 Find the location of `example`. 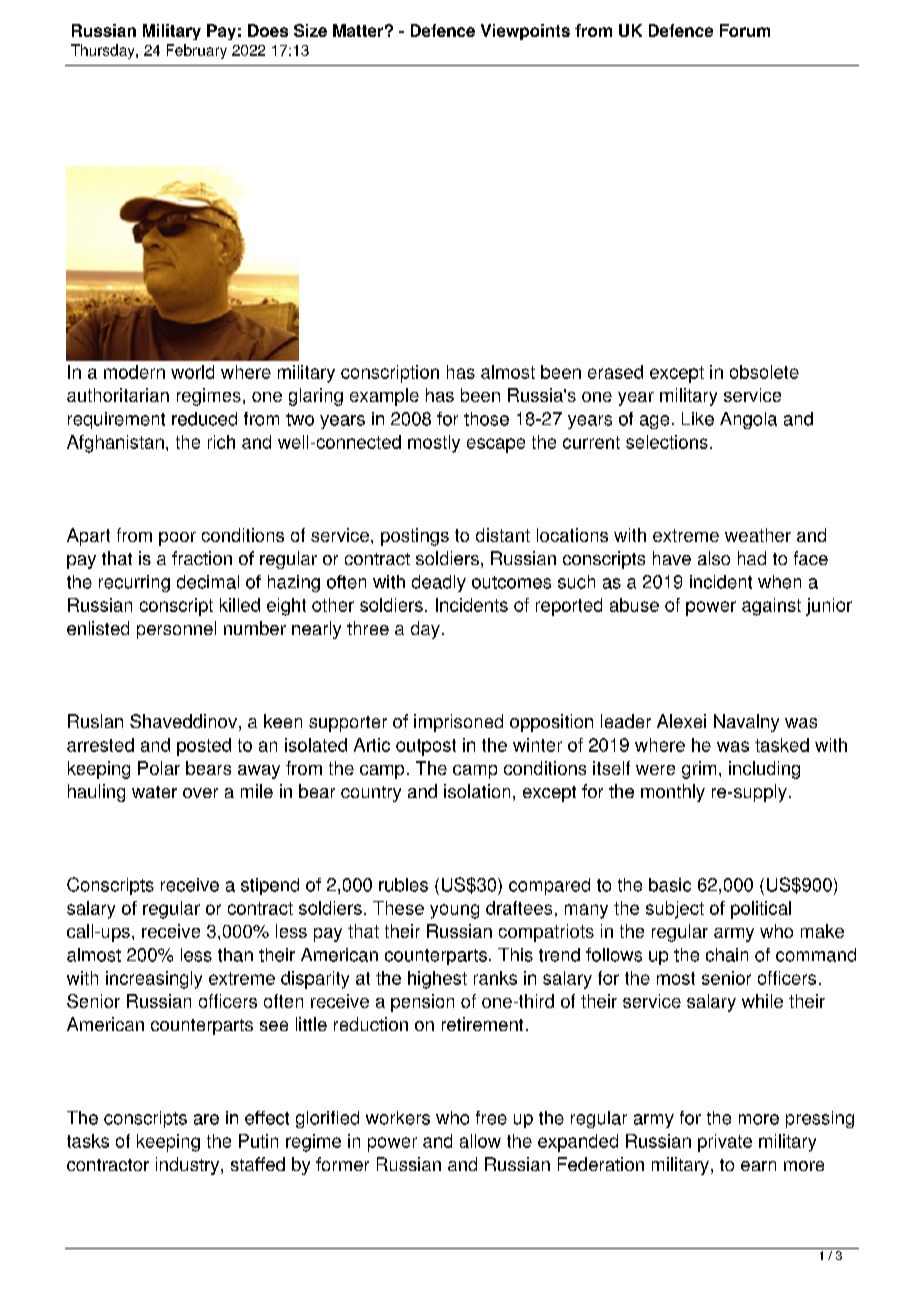

example is located at coordinates (384, 397).
